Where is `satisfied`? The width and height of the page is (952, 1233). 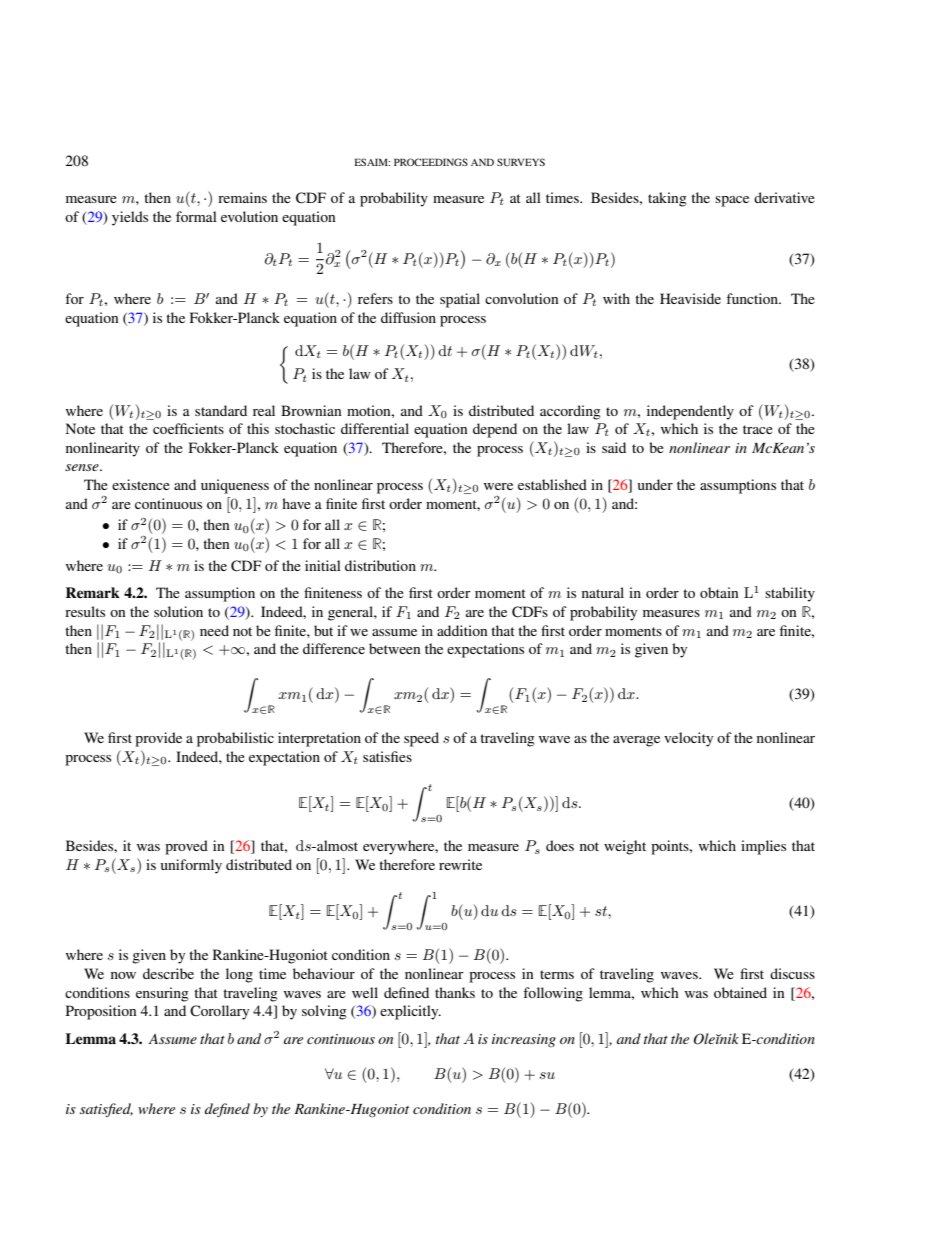 satisfied is located at coordinates (106, 1110).
